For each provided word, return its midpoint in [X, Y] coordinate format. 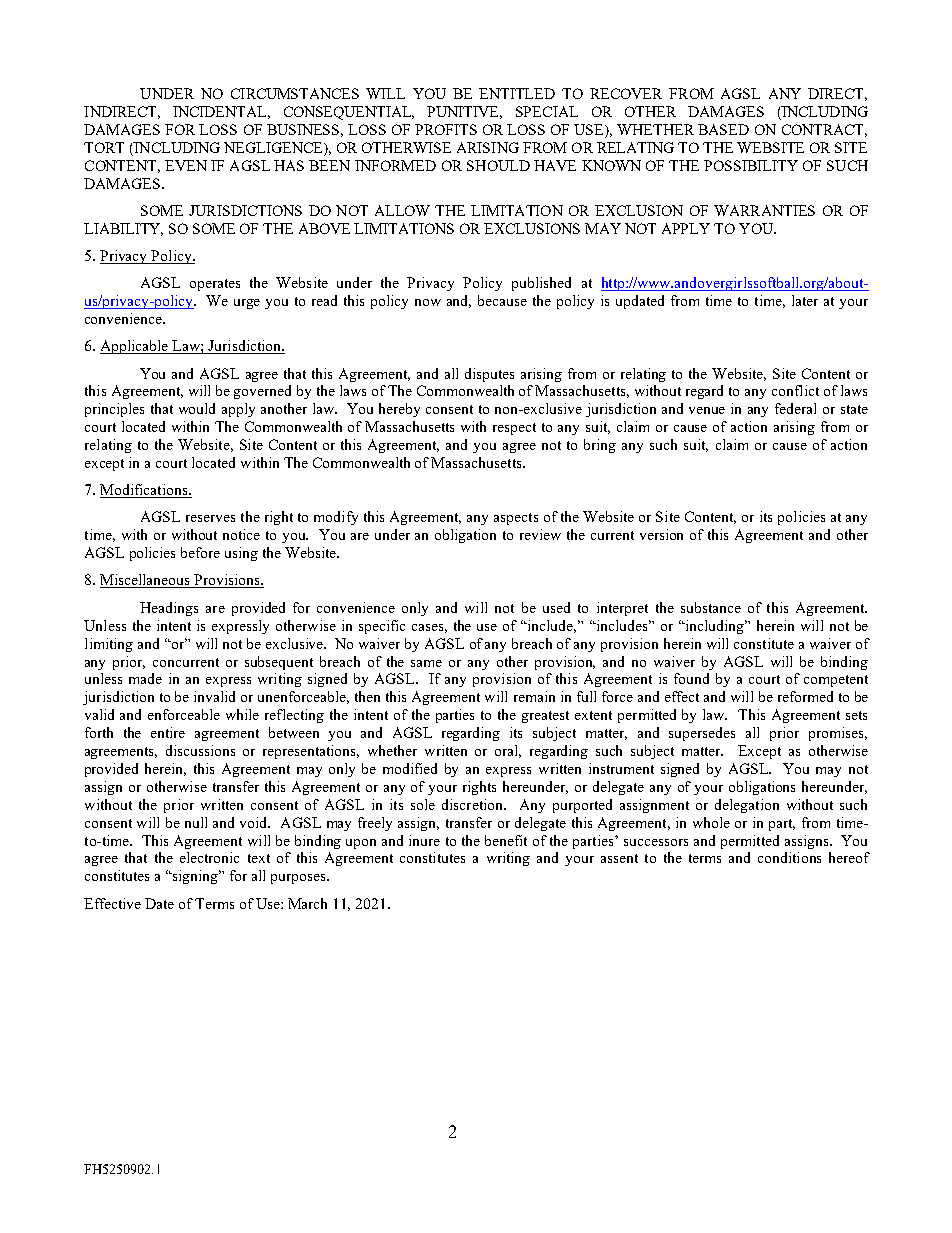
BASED [723, 129]
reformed [805, 696]
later [805, 300]
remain [534, 696]
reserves [210, 518]
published [541, 284]
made [145, 678]
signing [196, 877]
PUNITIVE [464, 112]
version [661, 534]
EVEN [186, 165]
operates [215, 285]
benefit [506, 840]
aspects [516, 519]
